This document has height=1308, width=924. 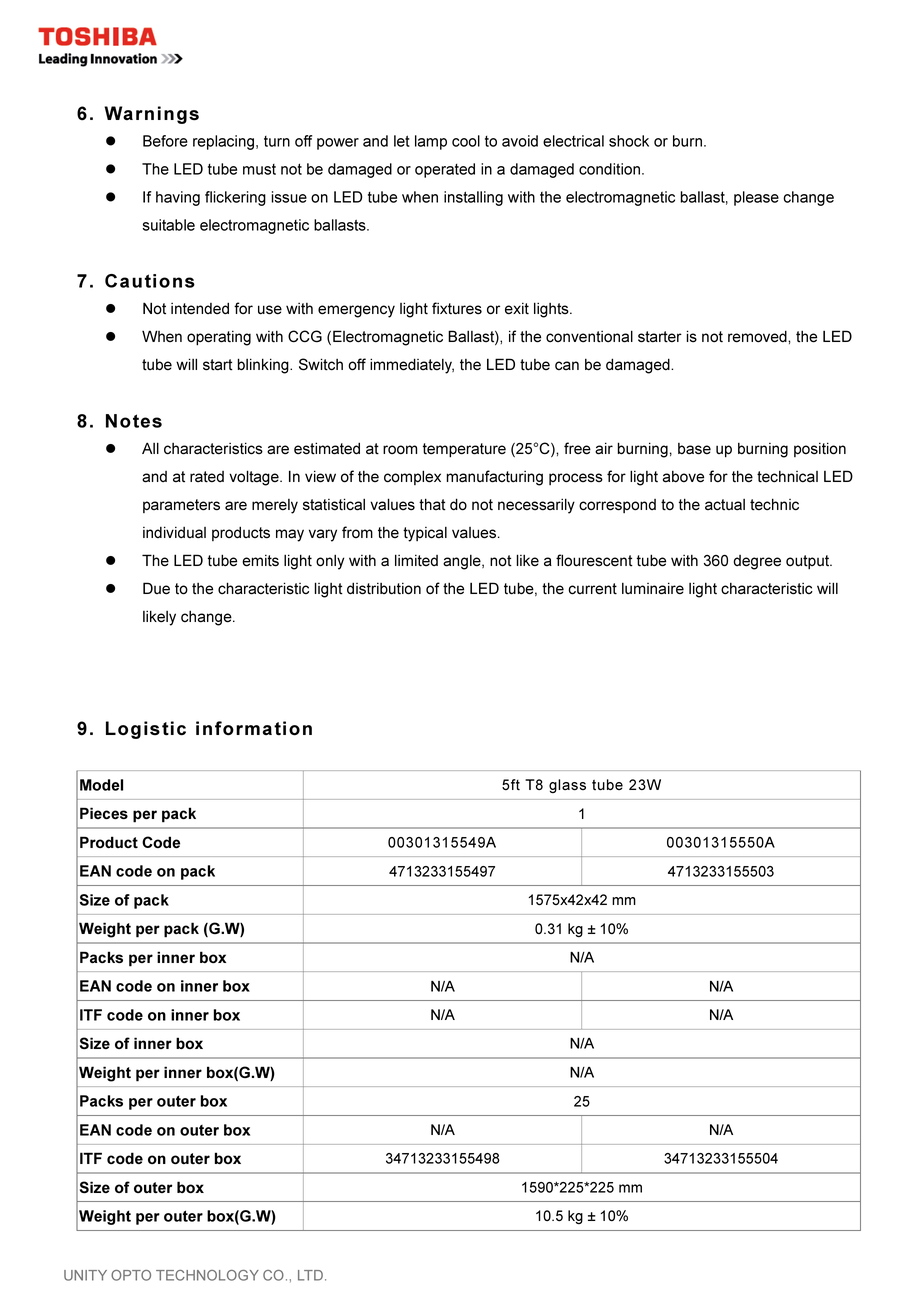 I want to click on Logistic, so click(x=146, y=730).
